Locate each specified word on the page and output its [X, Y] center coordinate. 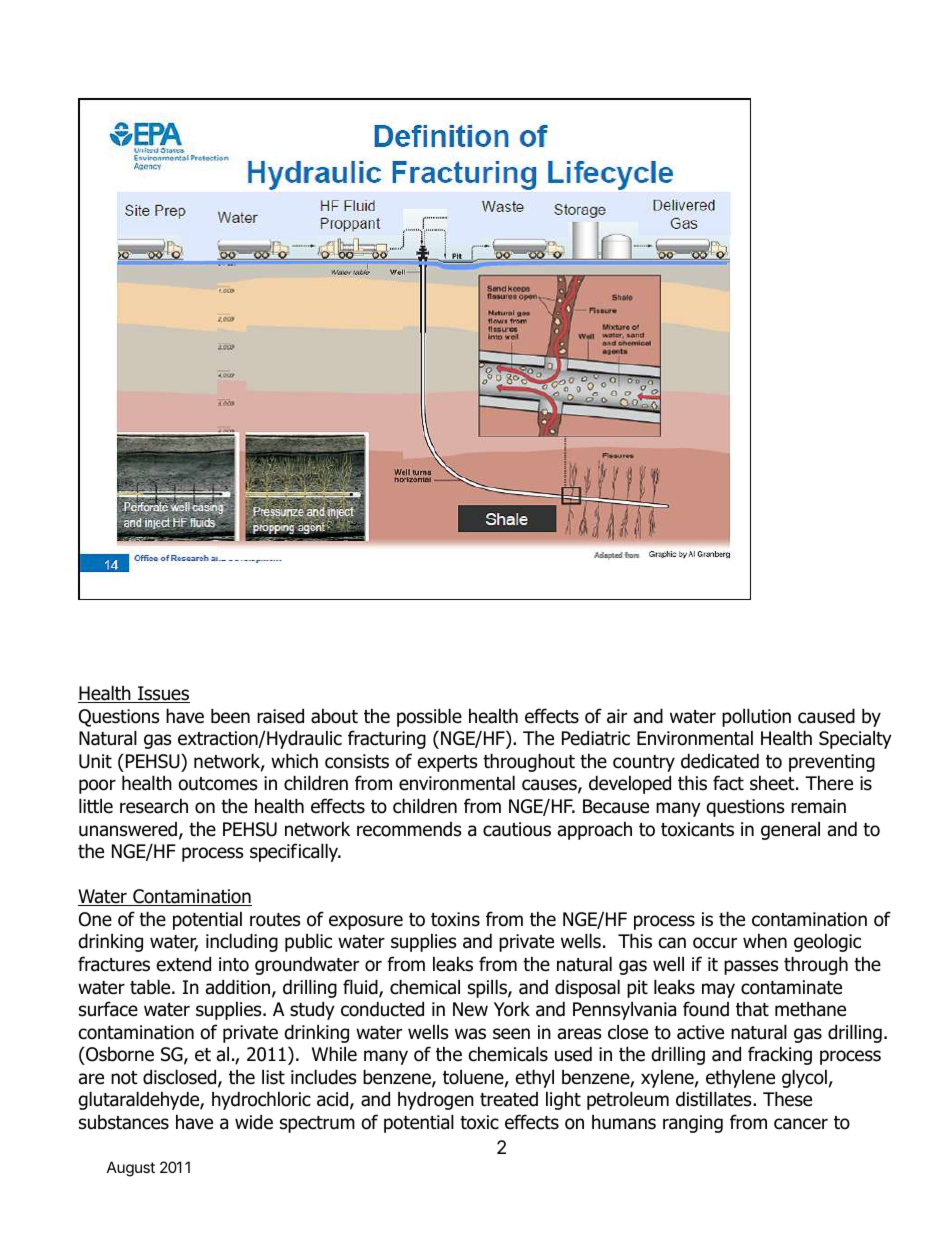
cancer [801, 1124]
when [765, 941]
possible [429, 717]
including [242, 942]
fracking [780, 1055]
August [131, 1169]
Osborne [119, 1054]
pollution [756, 717]
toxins [455, 919]
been [230, 716]
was [470, 1034]
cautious [517, 829]
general [790, 830]
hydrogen [436, 1100]
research [154, 806]
